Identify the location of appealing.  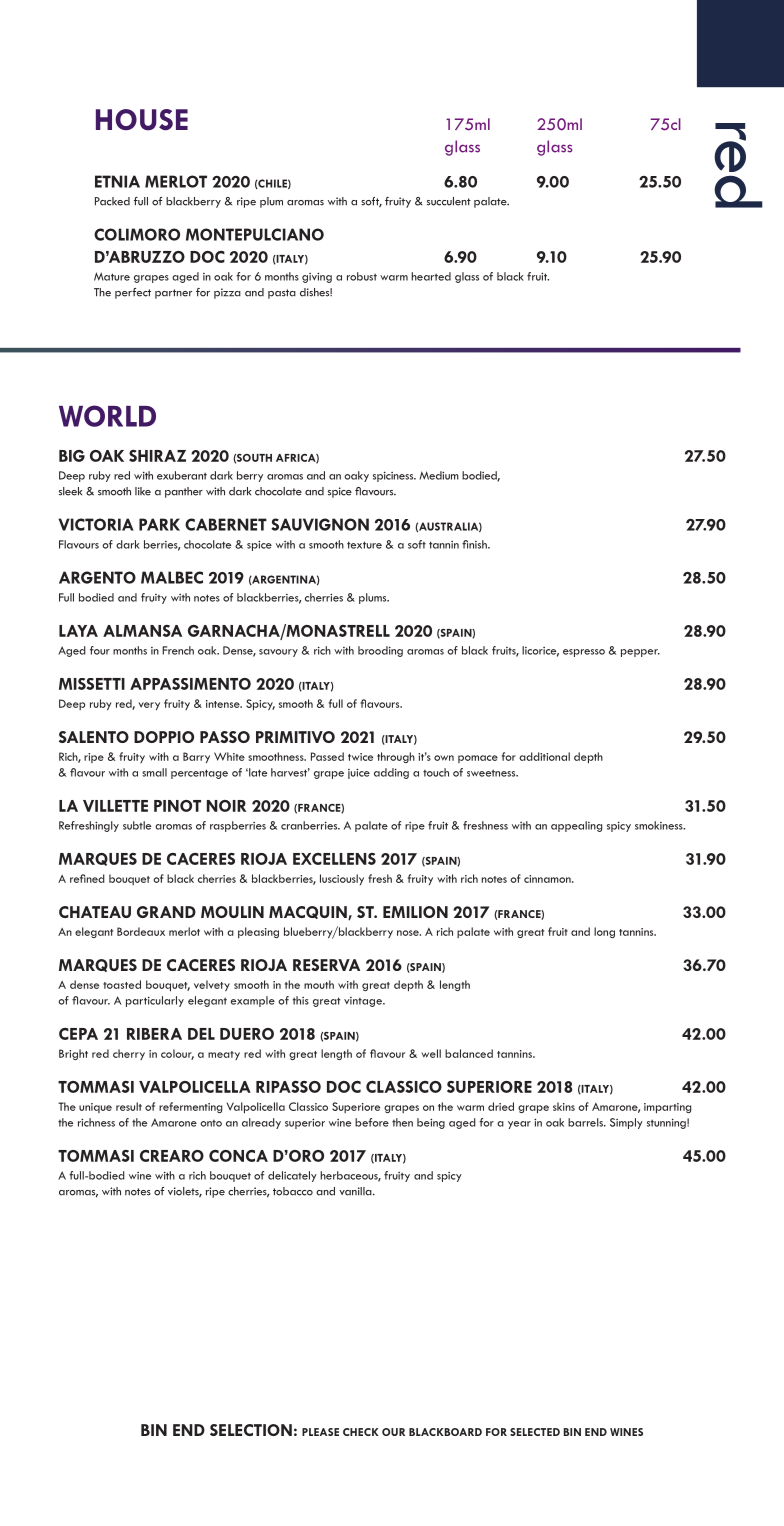
(576, 826).
